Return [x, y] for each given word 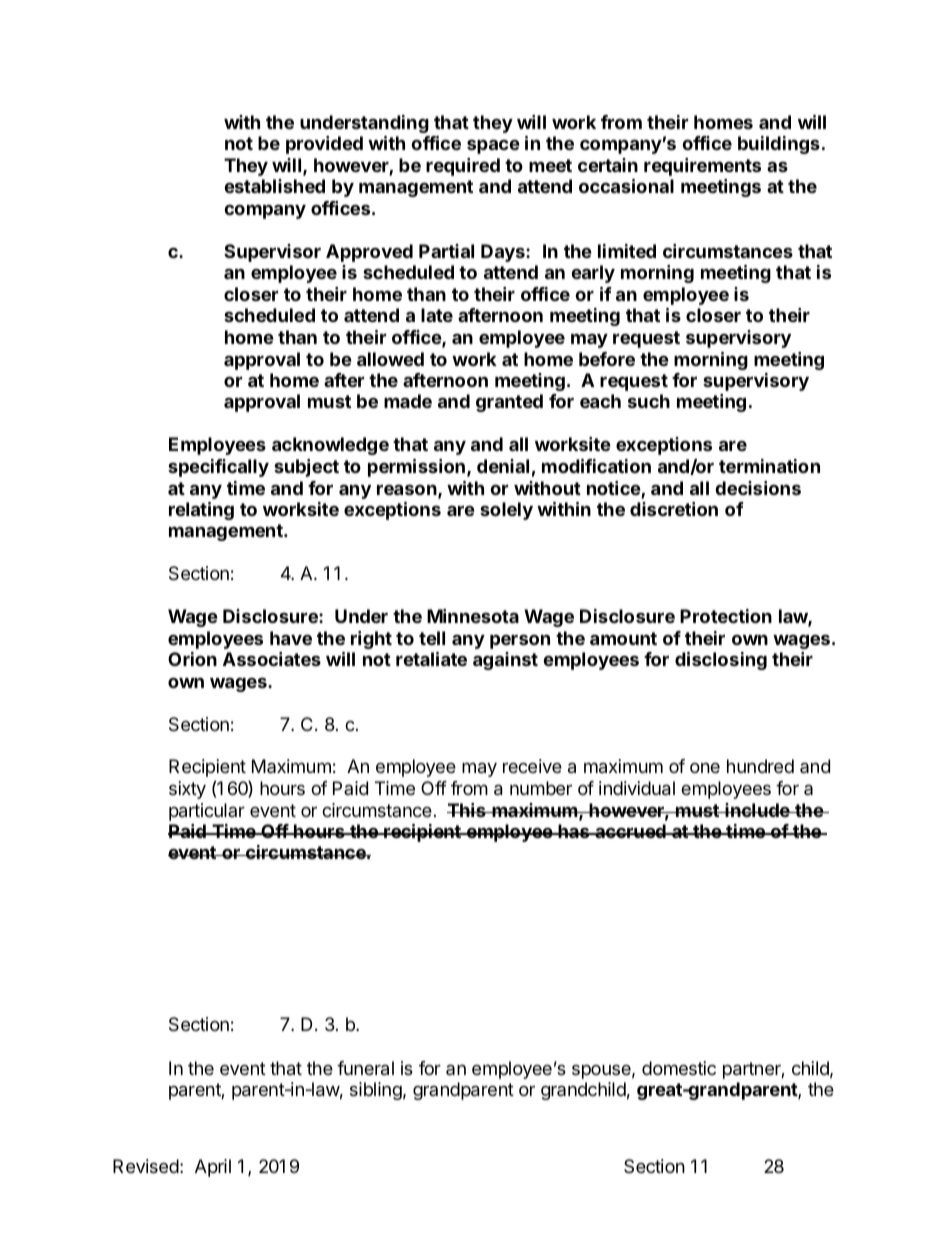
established [275, 186]
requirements [702, 167]
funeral [365, 1068]
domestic [679, 1068]
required [463, 167]
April [213, 1168]
